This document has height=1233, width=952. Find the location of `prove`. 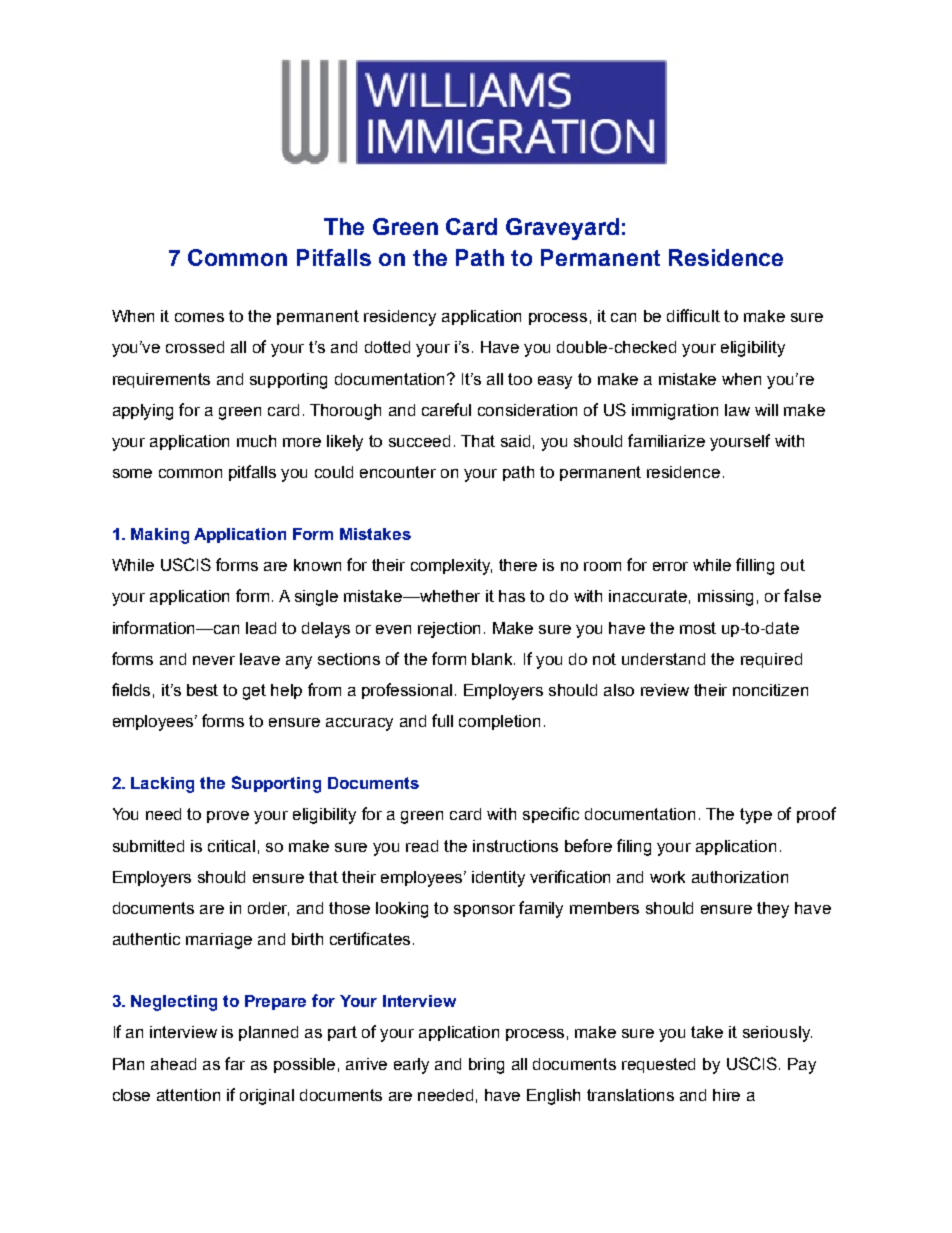

prove is located at coordinates (228, 817).
